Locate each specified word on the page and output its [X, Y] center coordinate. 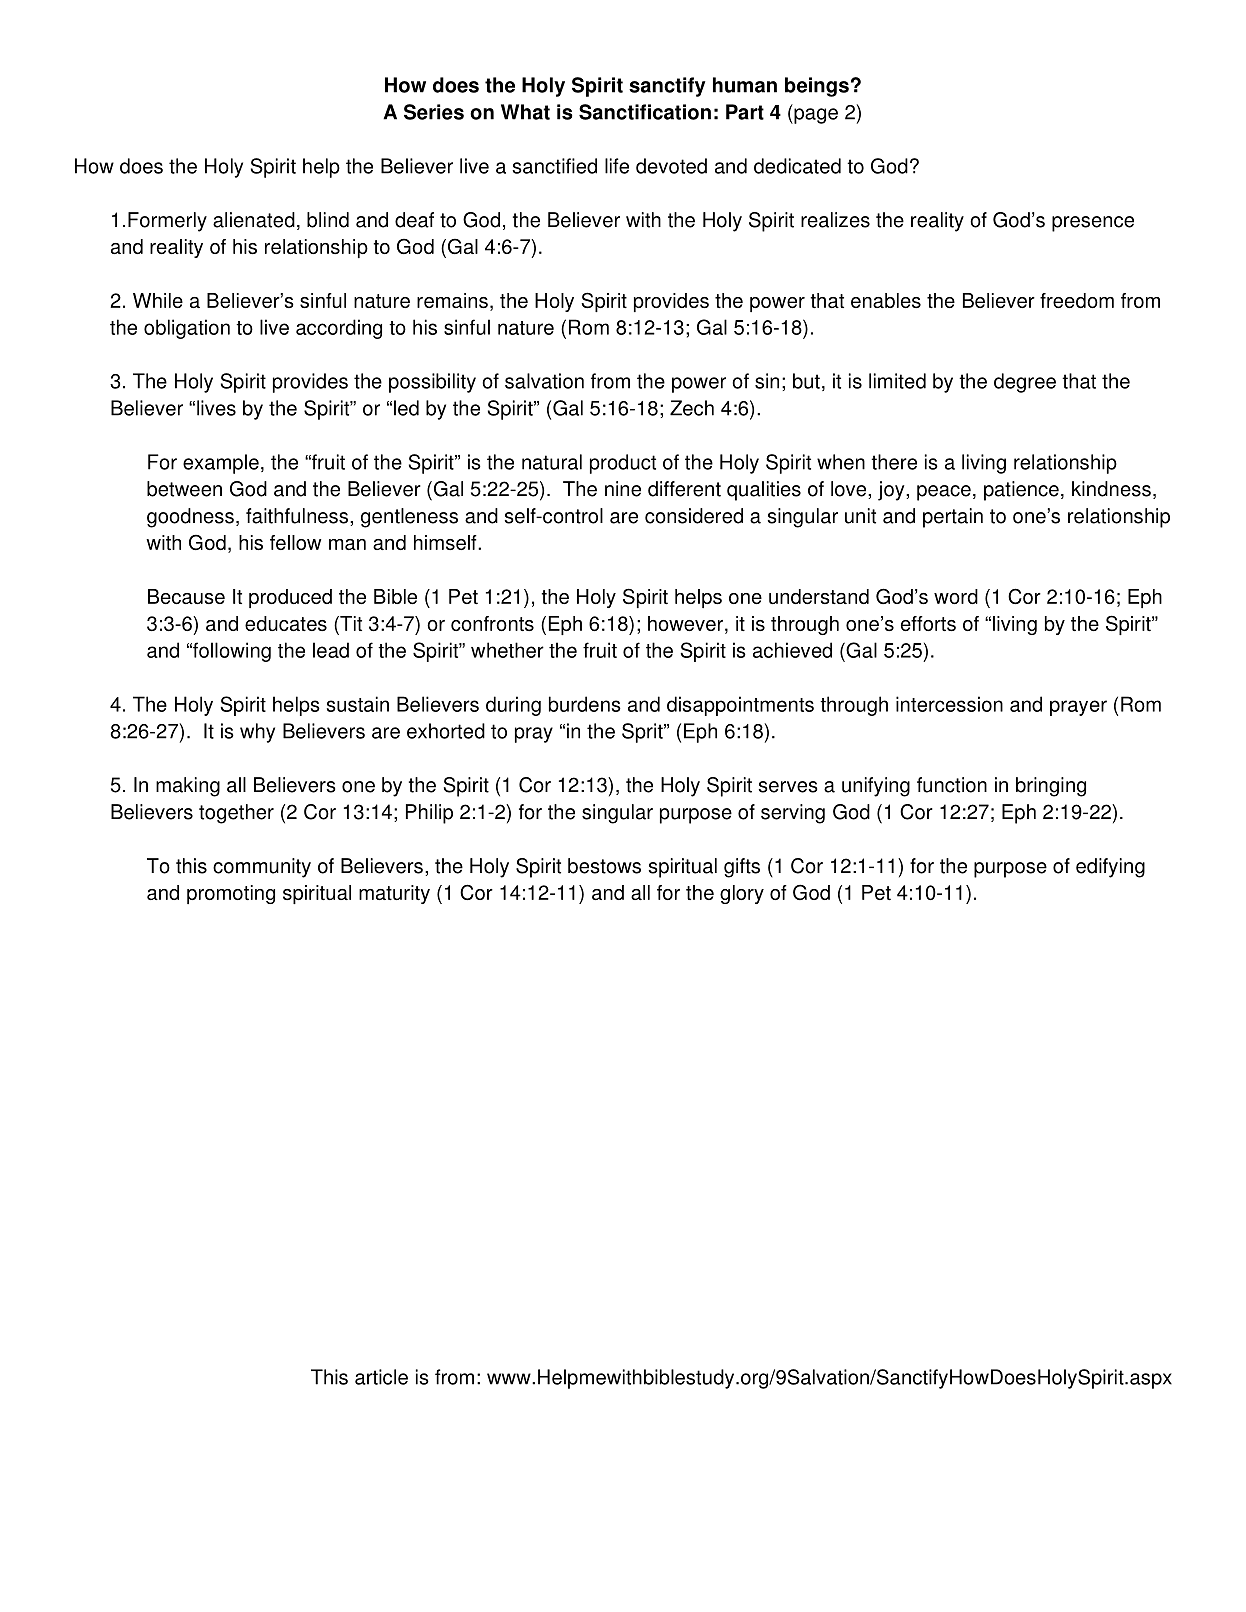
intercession [949, 704]
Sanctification [645, 112]
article [381, 1377]
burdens [585, 704]
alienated [254, 220]
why [257, 733]
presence [1093, 224]
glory [742, 894]
